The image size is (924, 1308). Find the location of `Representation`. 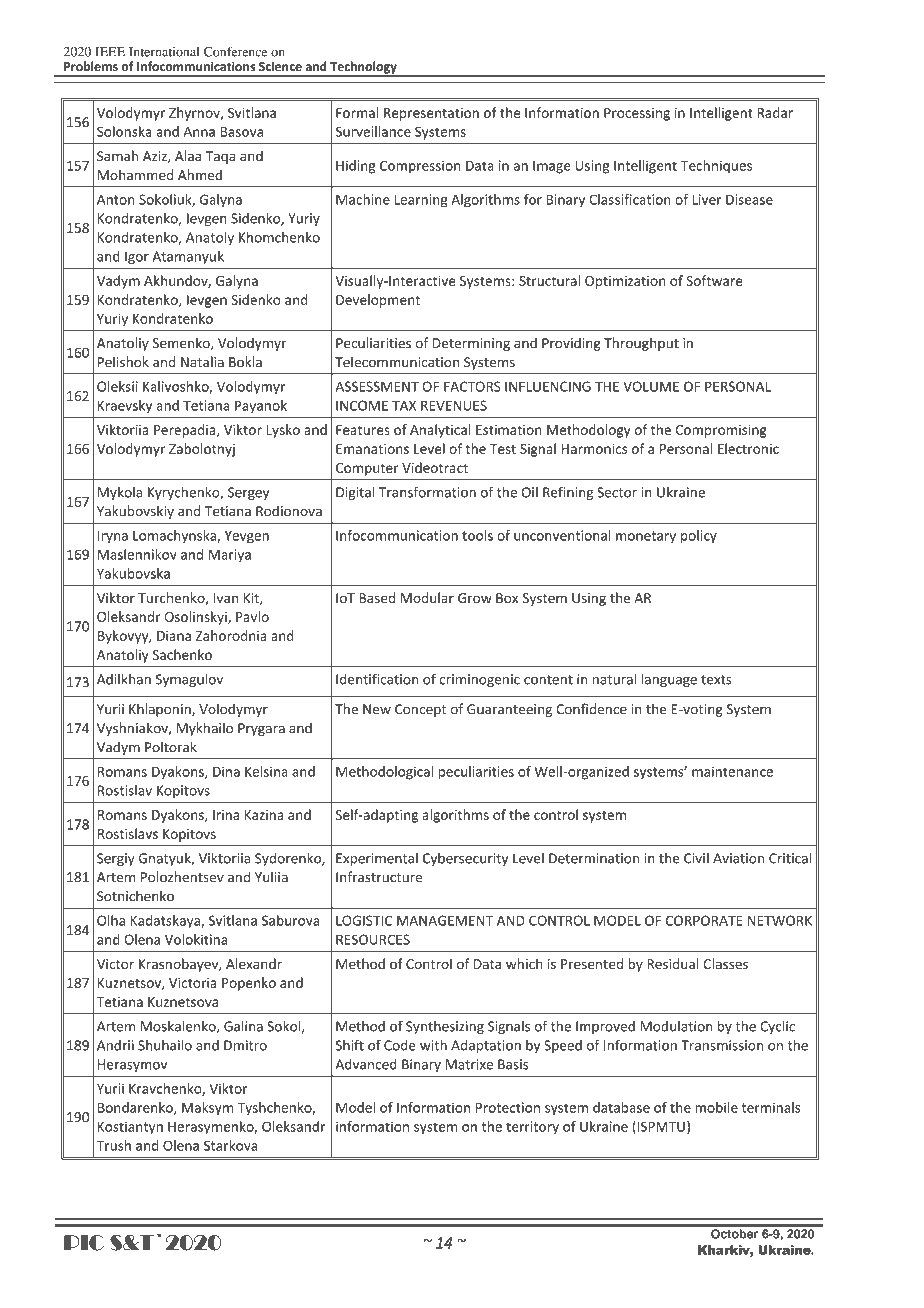

Representation is located at coordinates (431, 114).
